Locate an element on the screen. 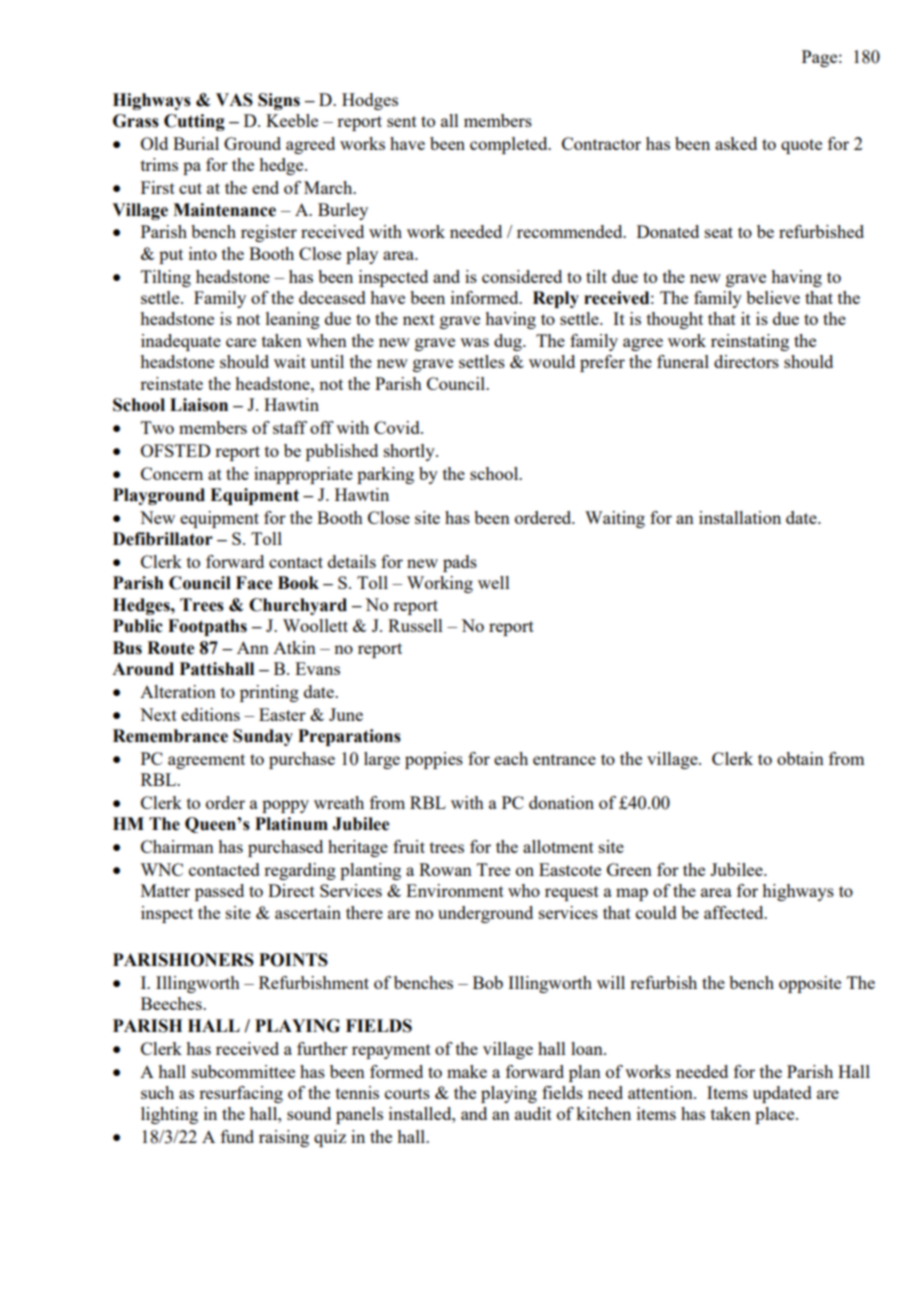  asked is located at coordinates (736, 143).
